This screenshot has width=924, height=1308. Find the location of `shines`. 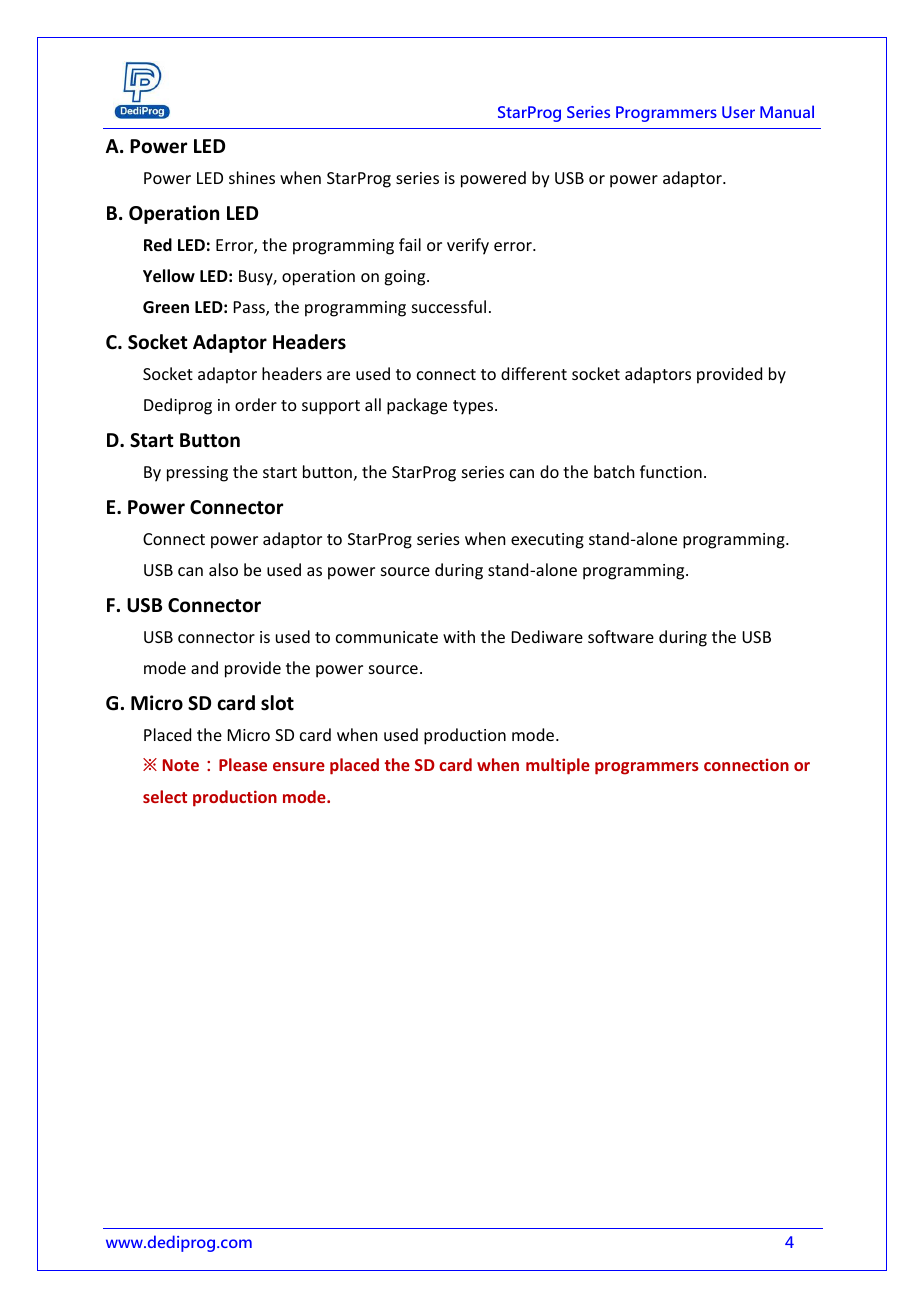

shines is located at coordinates (252, 177).
